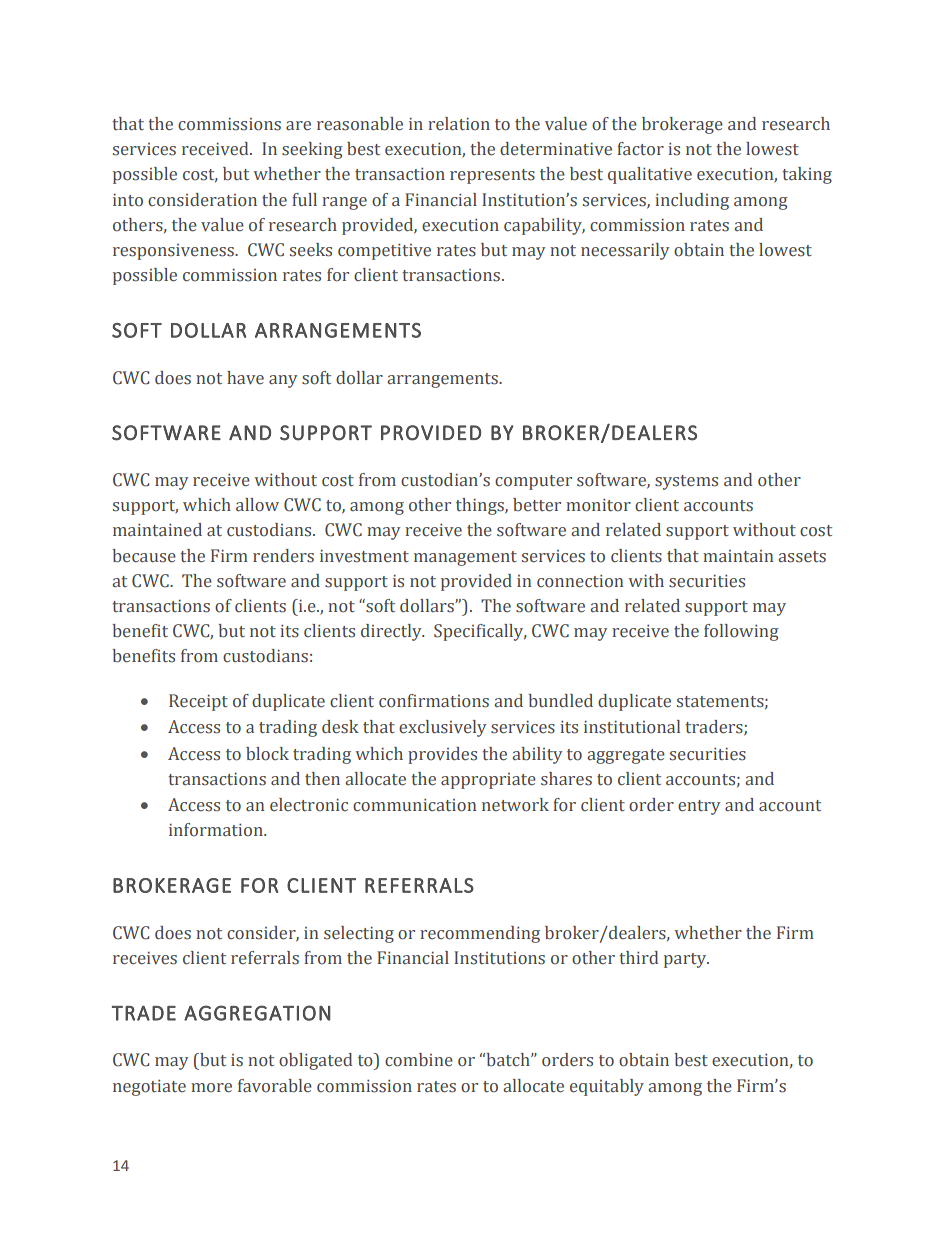 The width and height of the image is (952, 1233). Describe the element at coordinates (217, 830) in the image. I see `information` at that location.
